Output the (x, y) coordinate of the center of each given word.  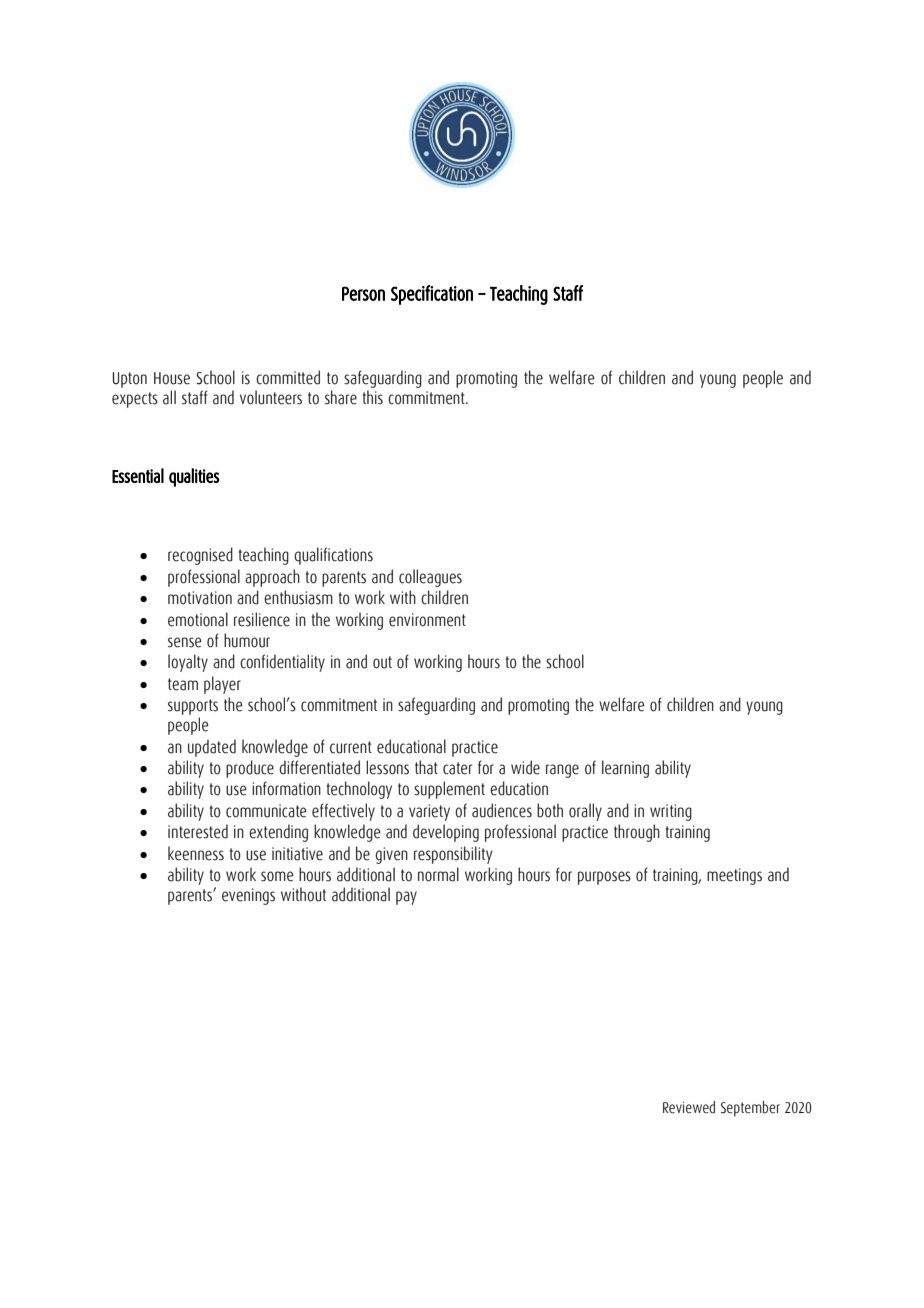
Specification (432, 295)
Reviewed (689, 1107)
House (172, 378)
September (750, 1109)
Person (363, 293)
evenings (248, 896)
